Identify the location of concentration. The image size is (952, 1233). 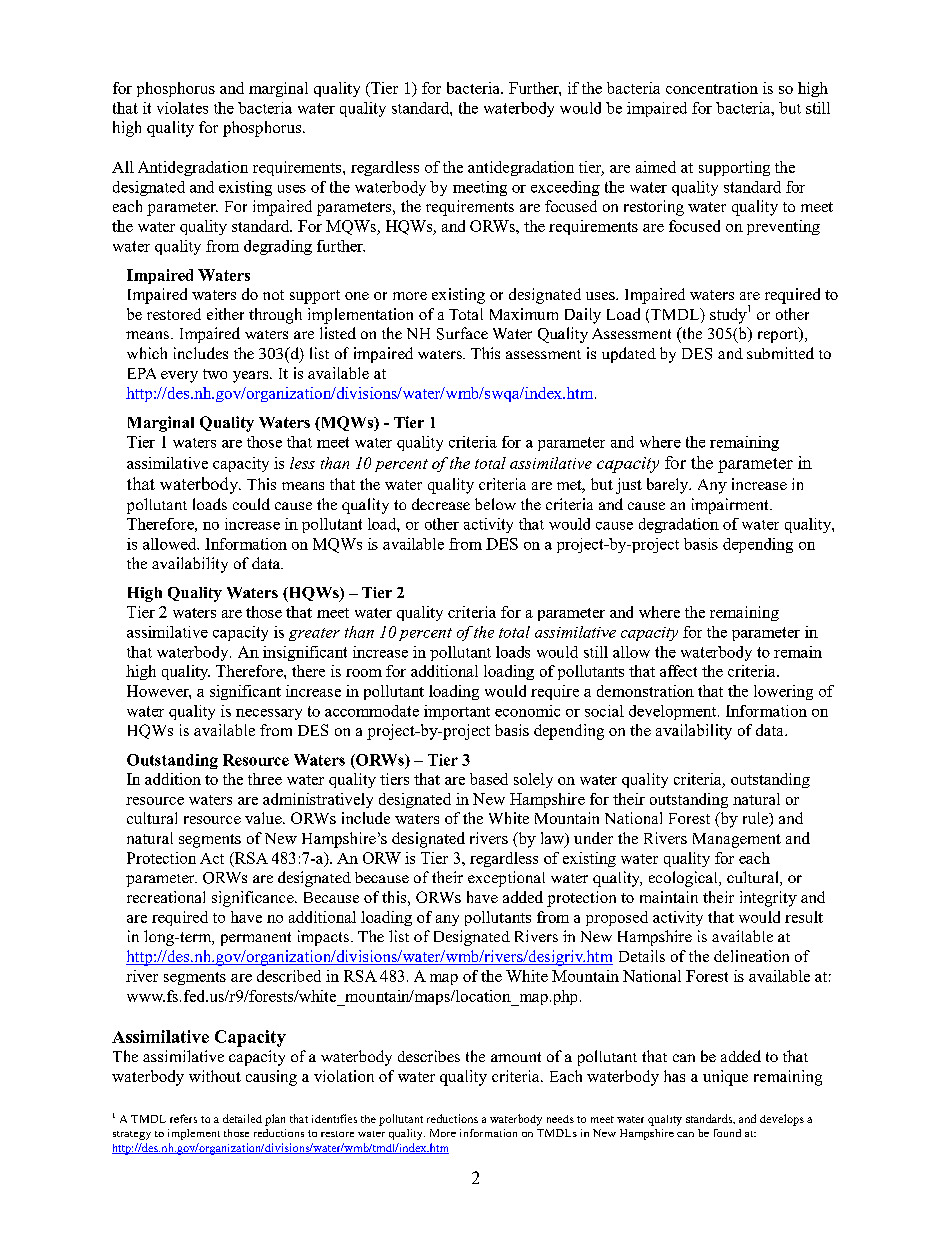
(712, 88).
